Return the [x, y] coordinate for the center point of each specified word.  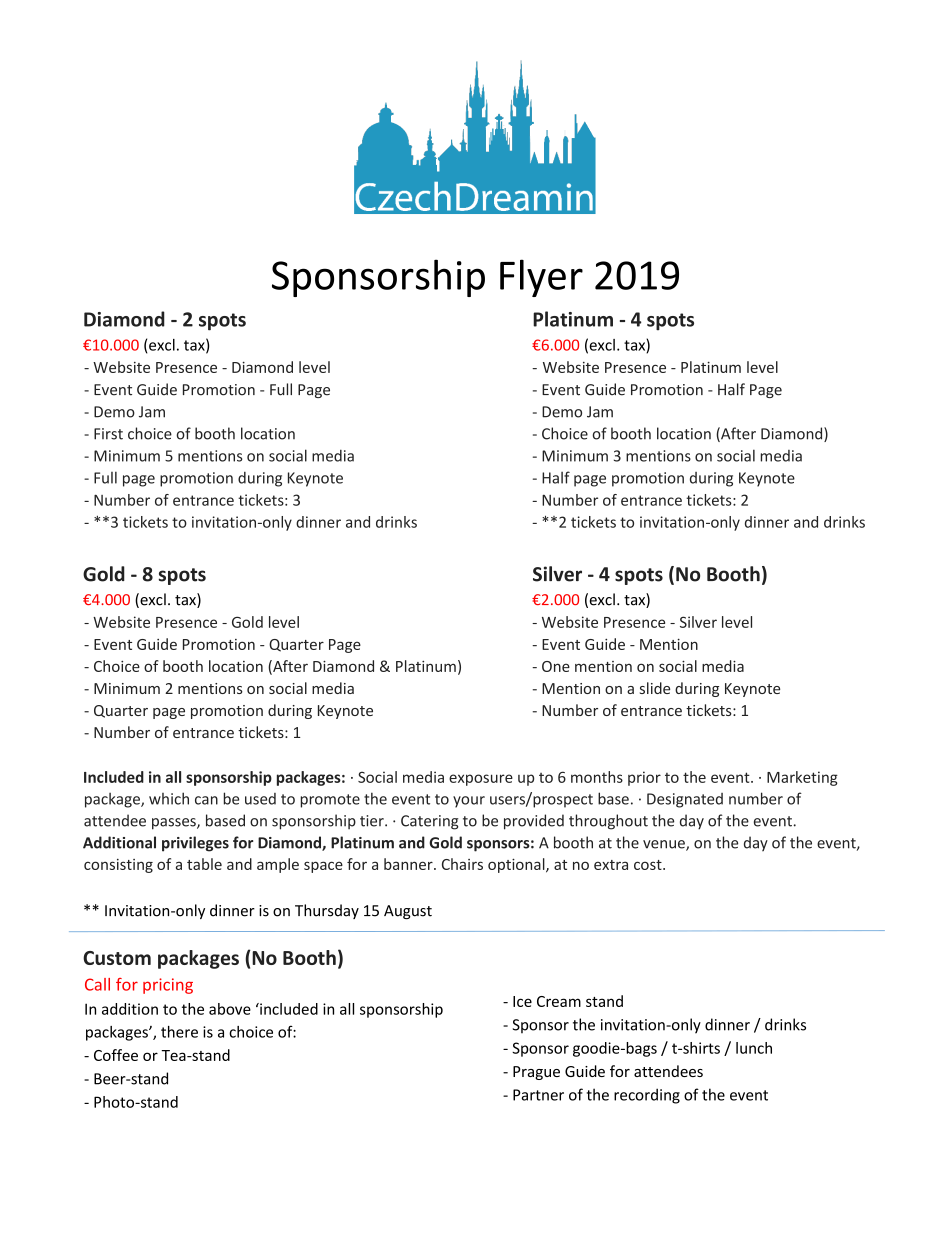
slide [655, 688]
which [169, 798]
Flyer [541, 278]
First [108, 434]
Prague [536, 1073]
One [556, 666]
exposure [481, 780]
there [179, 1032]
